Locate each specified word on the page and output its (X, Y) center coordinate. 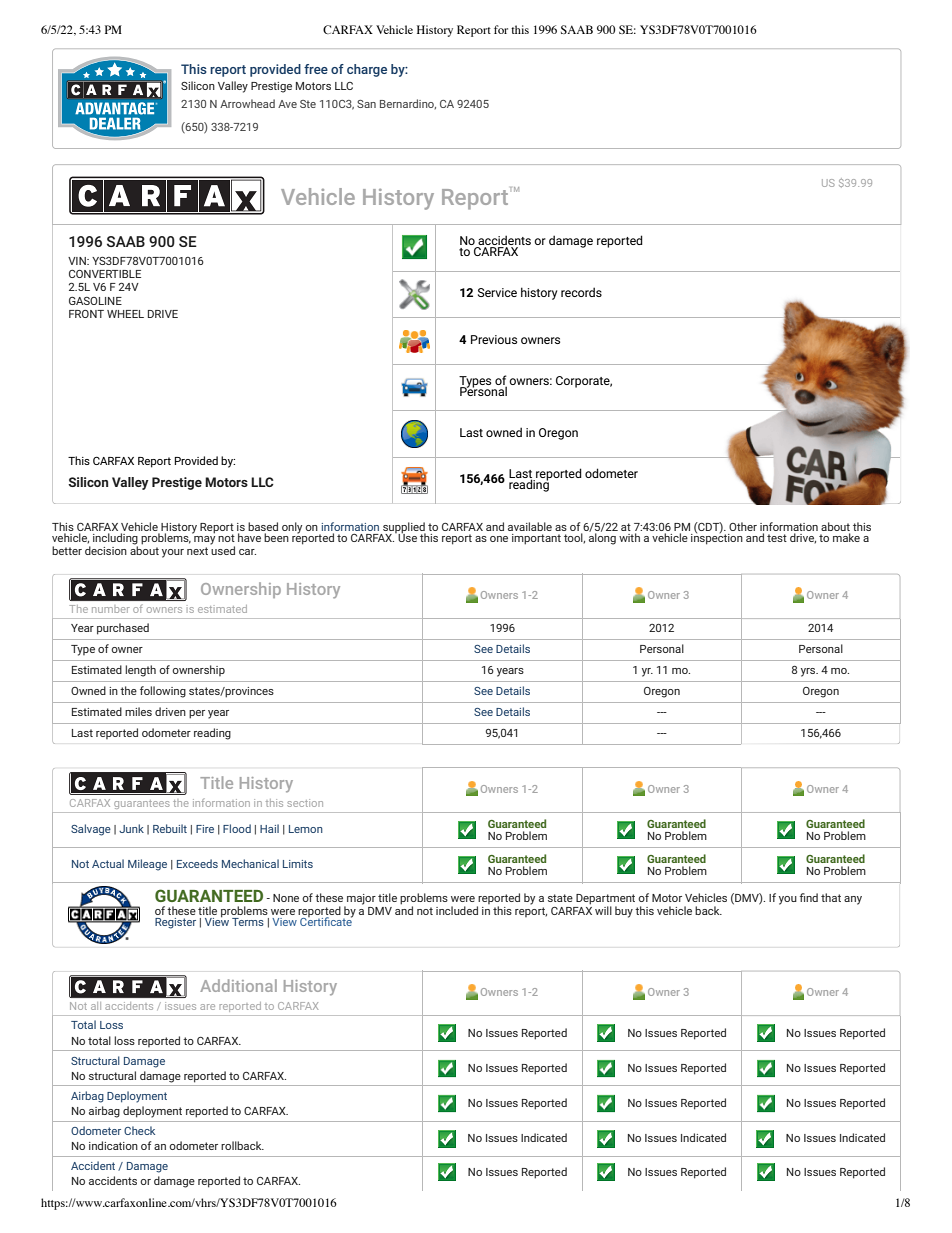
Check (139, 1130)
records (581, 292)
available (530, 526)
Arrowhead (247, 103)
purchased (123, 629)
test (777, 538)
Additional (238, 985)
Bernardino (408, 104)
